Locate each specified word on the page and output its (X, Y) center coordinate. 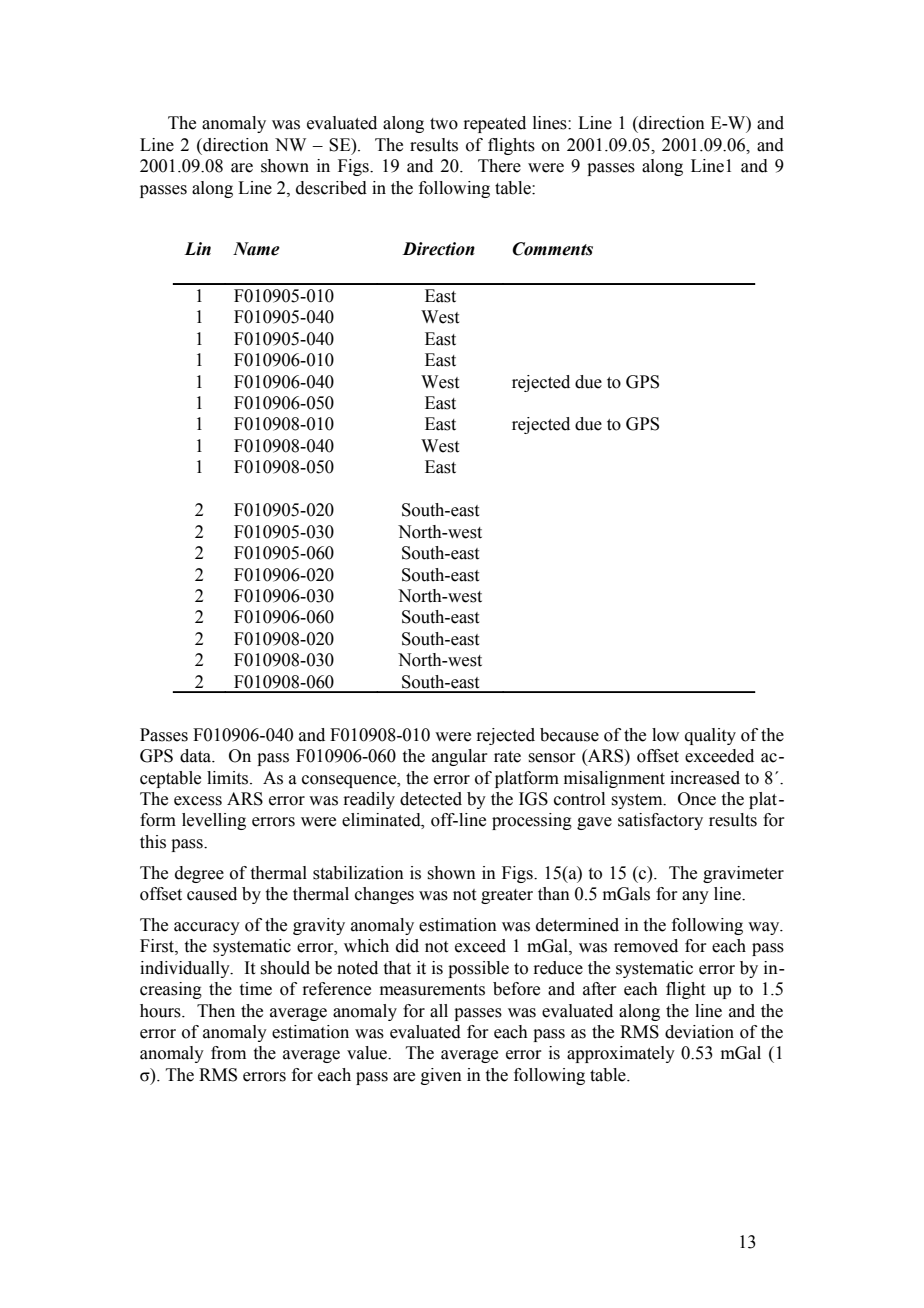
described (331, 188)
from (228, 1053)
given (441, 1076)
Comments (552, 249)
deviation (699, 1032)
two (444, 124)
